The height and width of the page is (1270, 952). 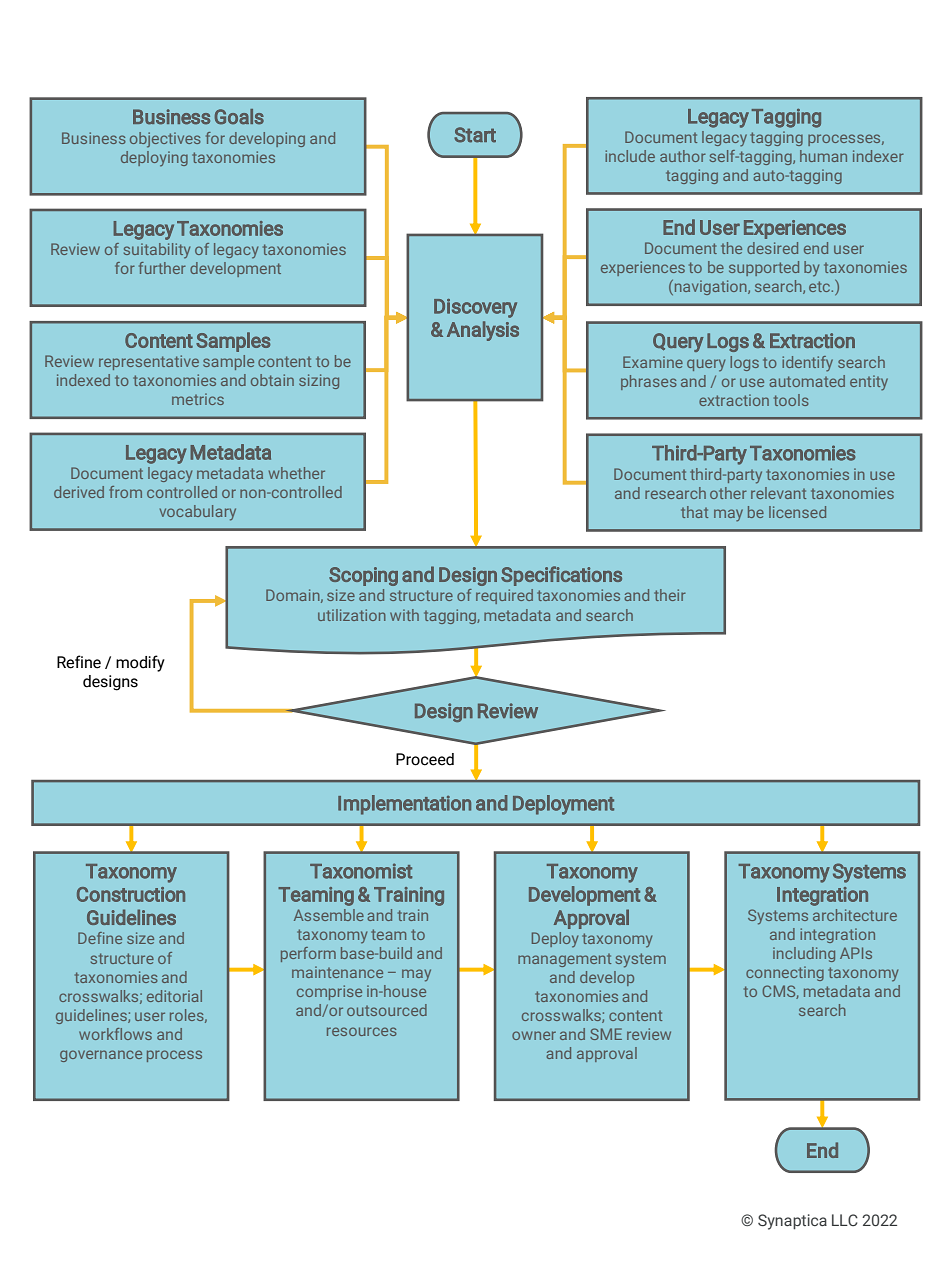 What do you see at coordinates (823, 156) in the page?
I see `human` at bounding box center [823, 156].
